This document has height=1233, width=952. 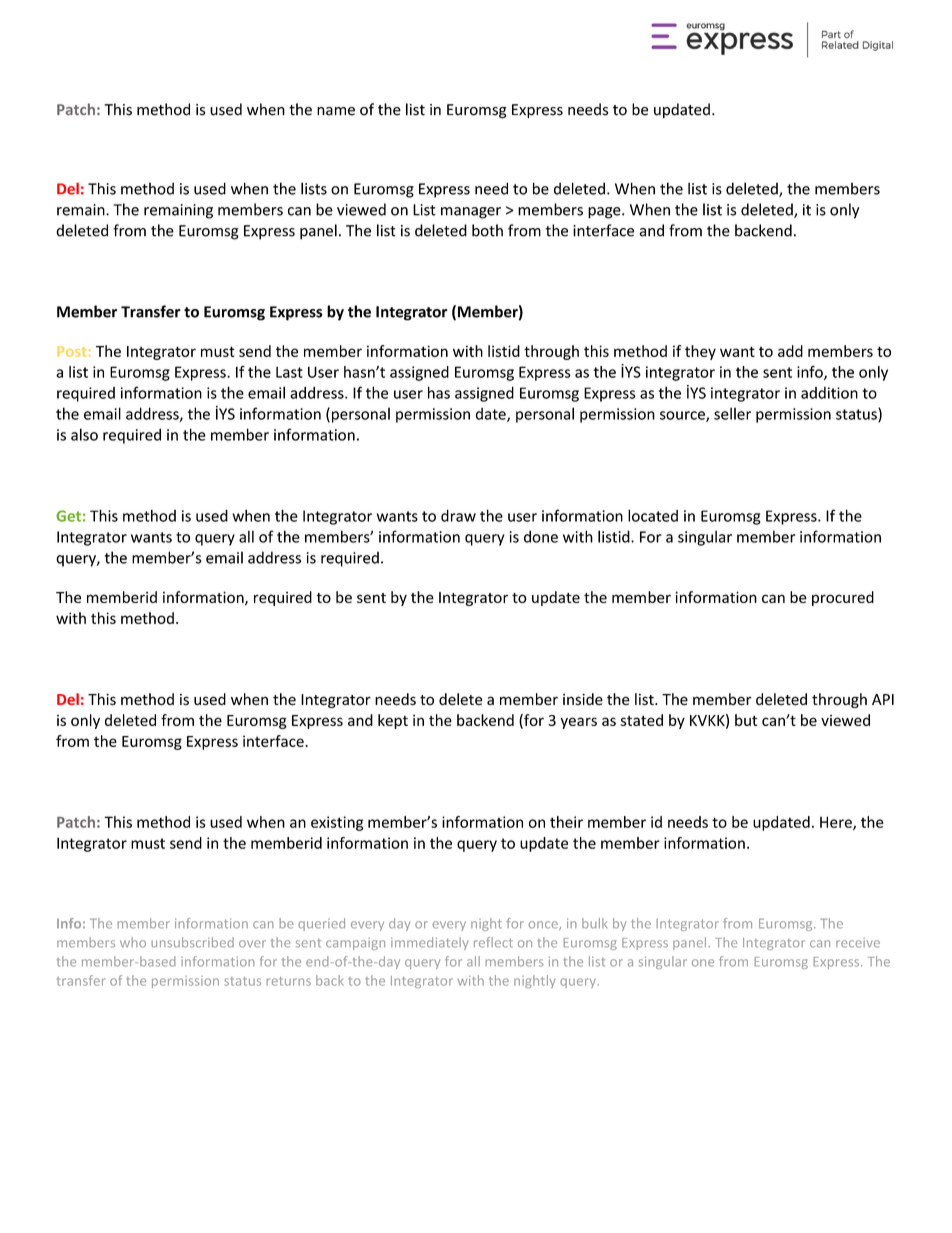 I want to click on unsubscribed, so click(x=192, y=942).
